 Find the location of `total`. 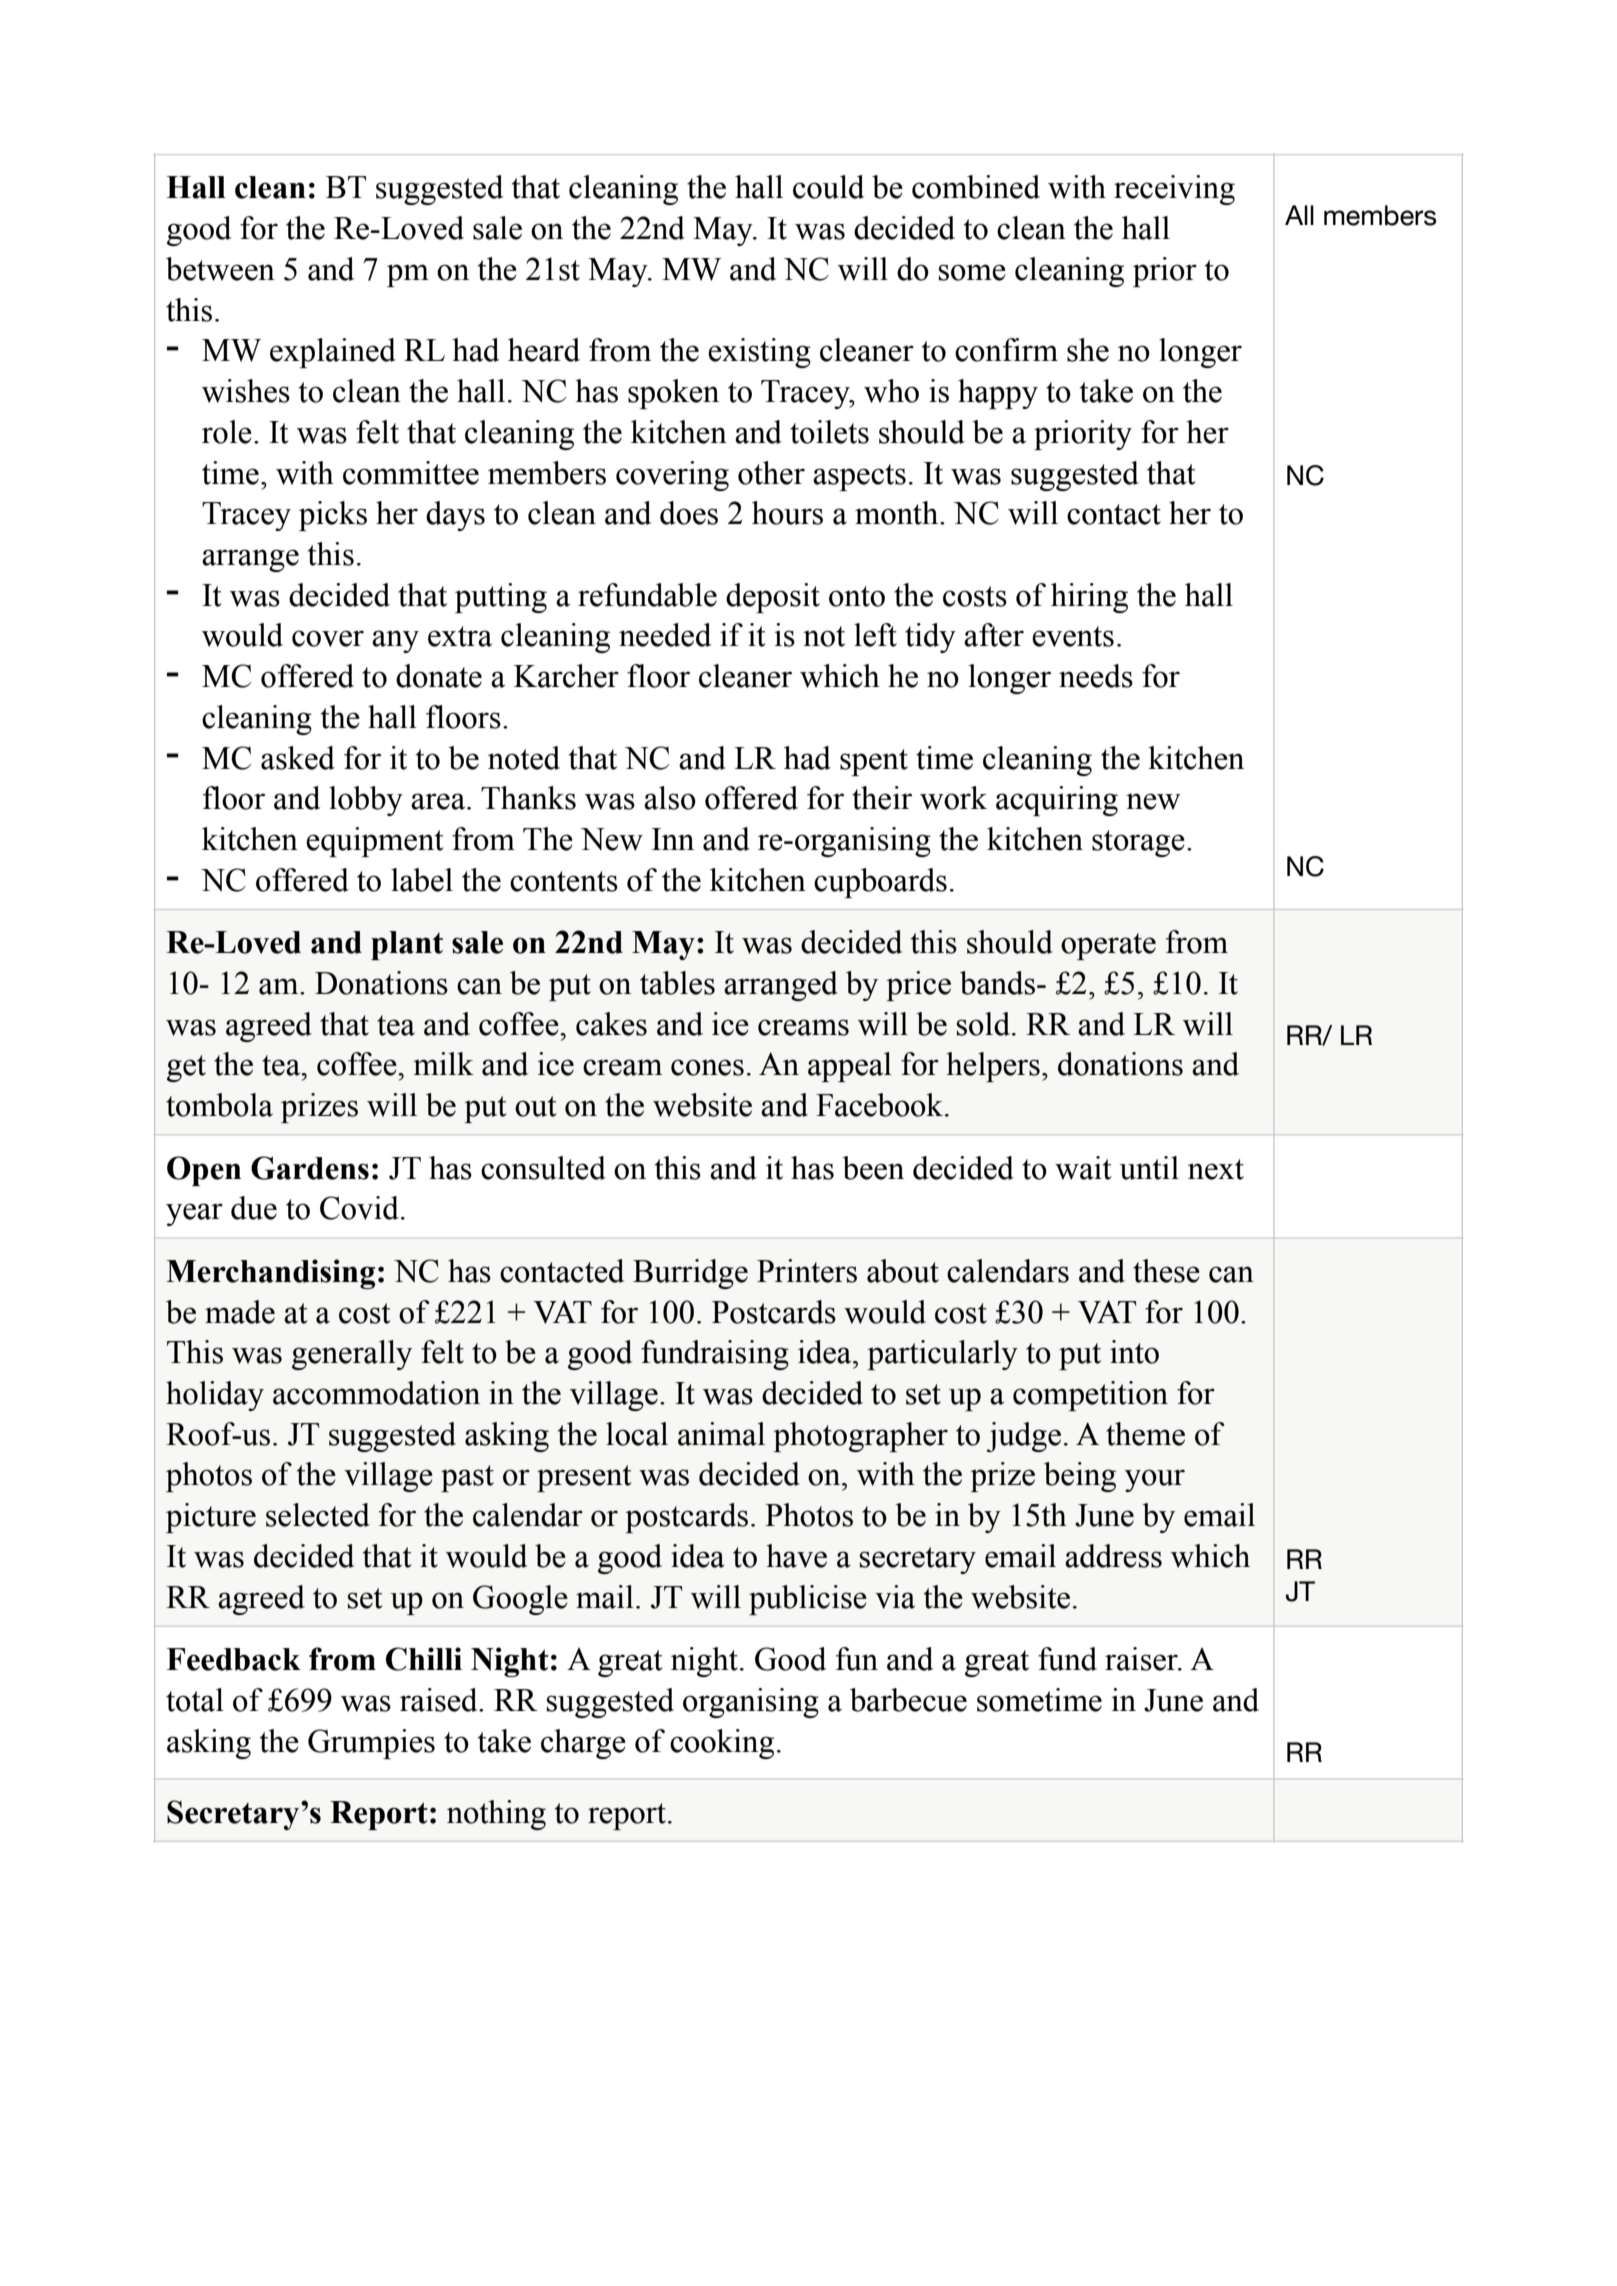

total is located at coordinates (195, 1700).
